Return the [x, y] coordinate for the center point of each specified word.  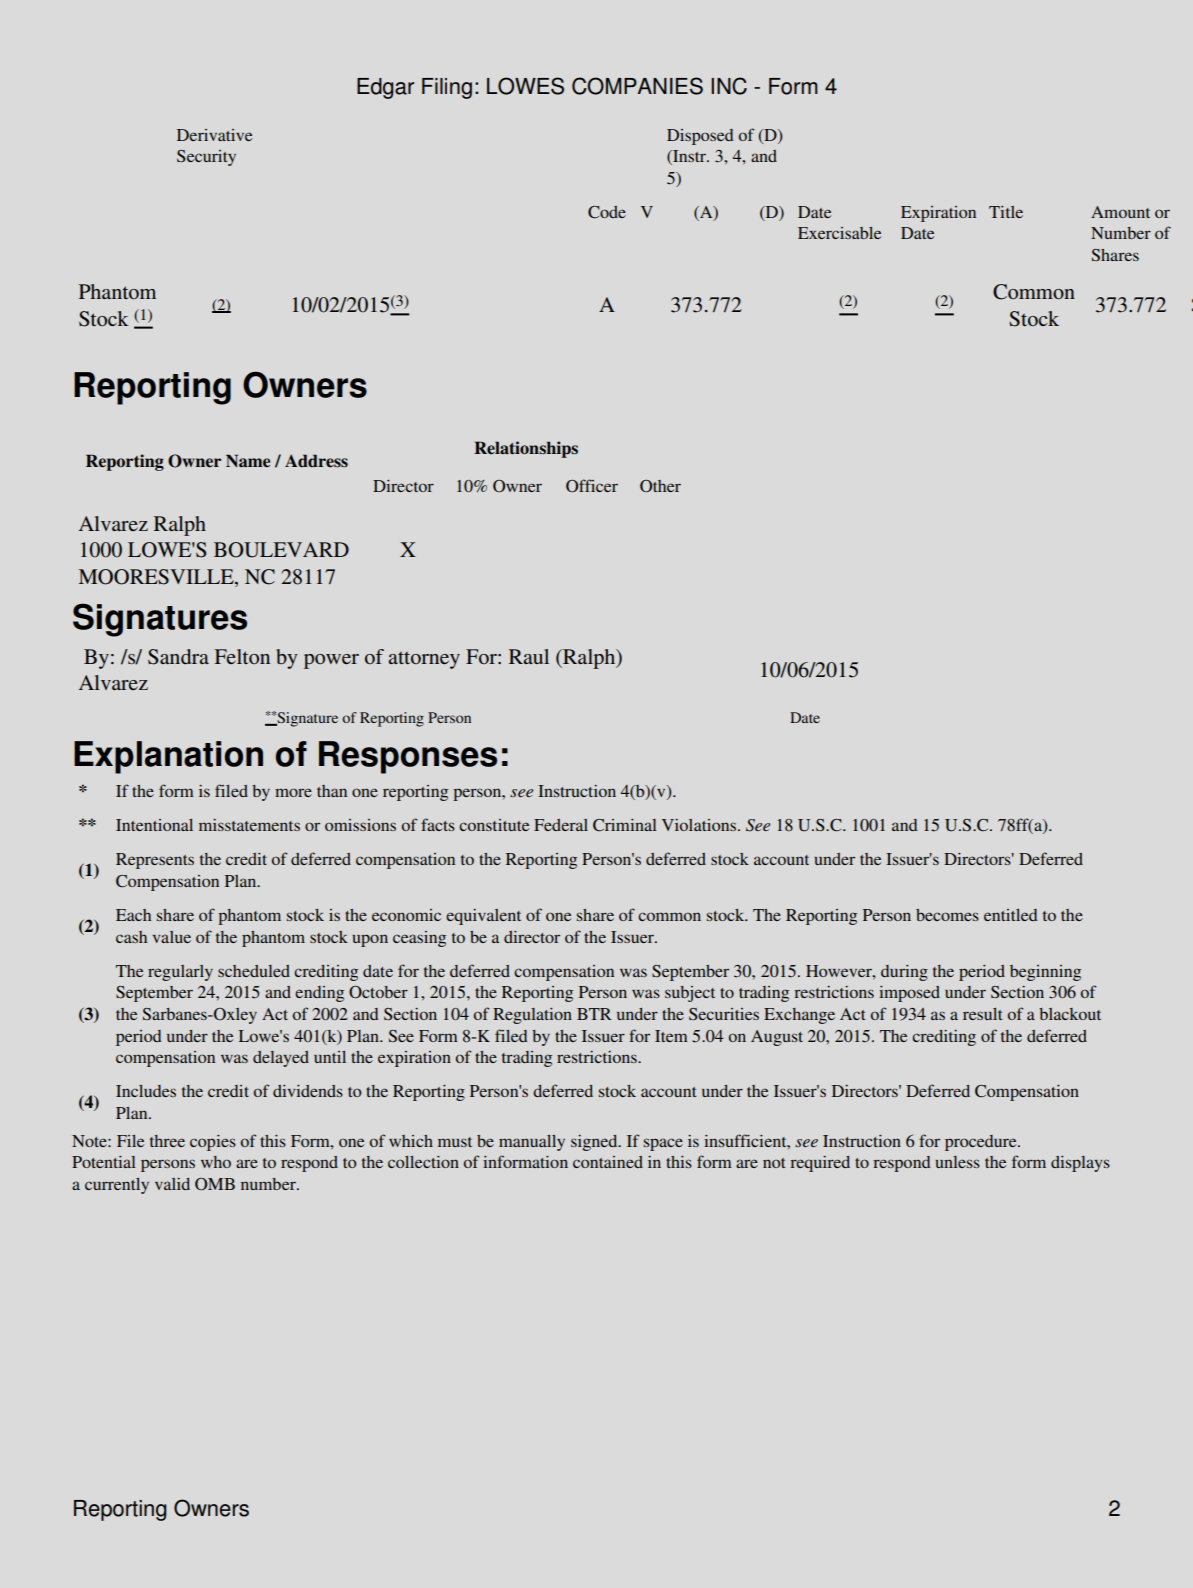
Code [607, 212]
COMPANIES [637, 86]
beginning [1045, 973]
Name [248, 461]
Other [660, 486]
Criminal [625, 825]
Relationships [526, 449]
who [216, 1162]
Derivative [214, 135]
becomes [947, 915]
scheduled [254, 971]
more [293, 792]
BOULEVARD [281, 550]
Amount [1120, 212]
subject [690, 994]
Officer [592, 486]
